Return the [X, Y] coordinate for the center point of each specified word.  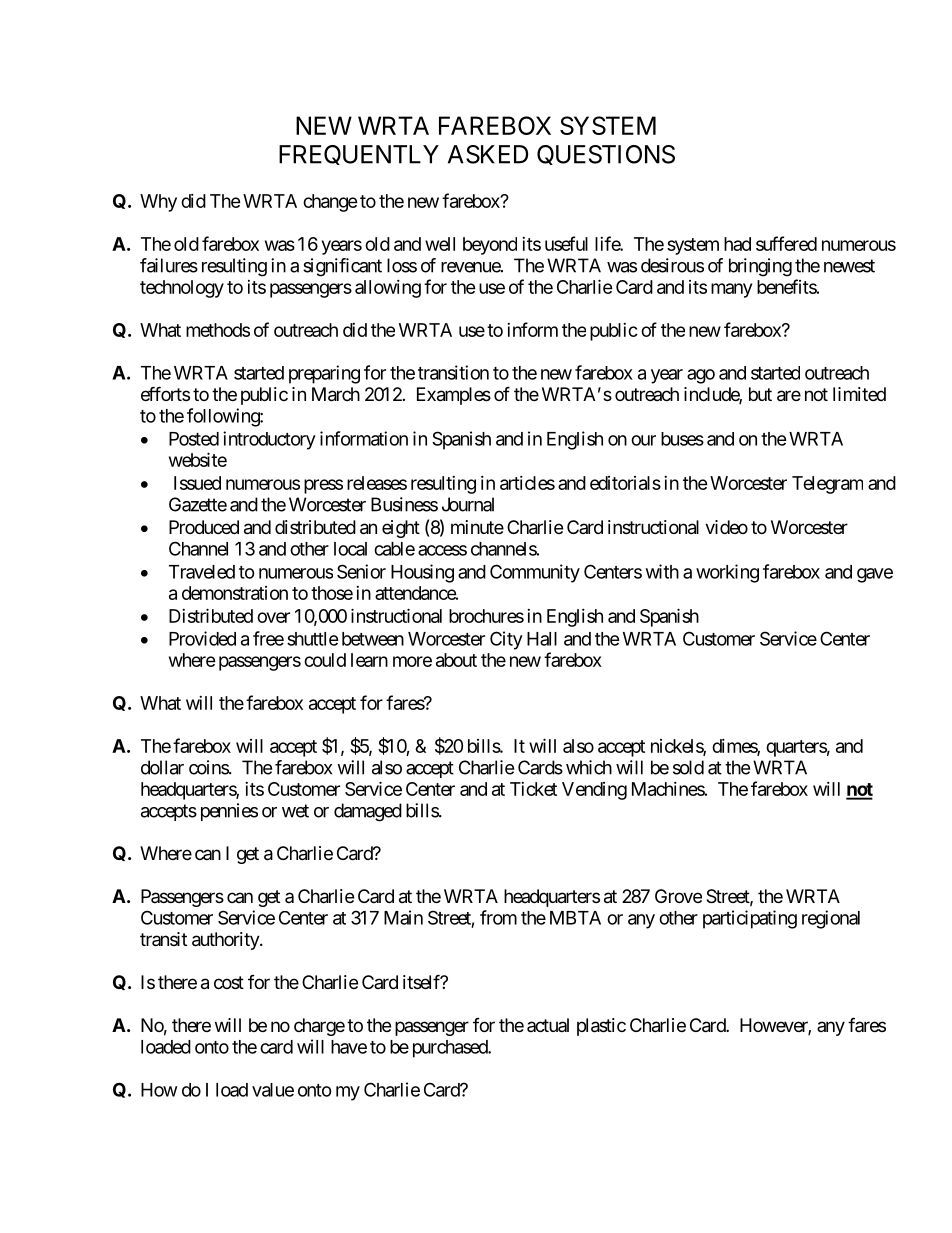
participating [750, 919]
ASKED [488, 154]
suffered [786, 243]
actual [548, 1025]
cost [229, 982]
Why [158, 203]
